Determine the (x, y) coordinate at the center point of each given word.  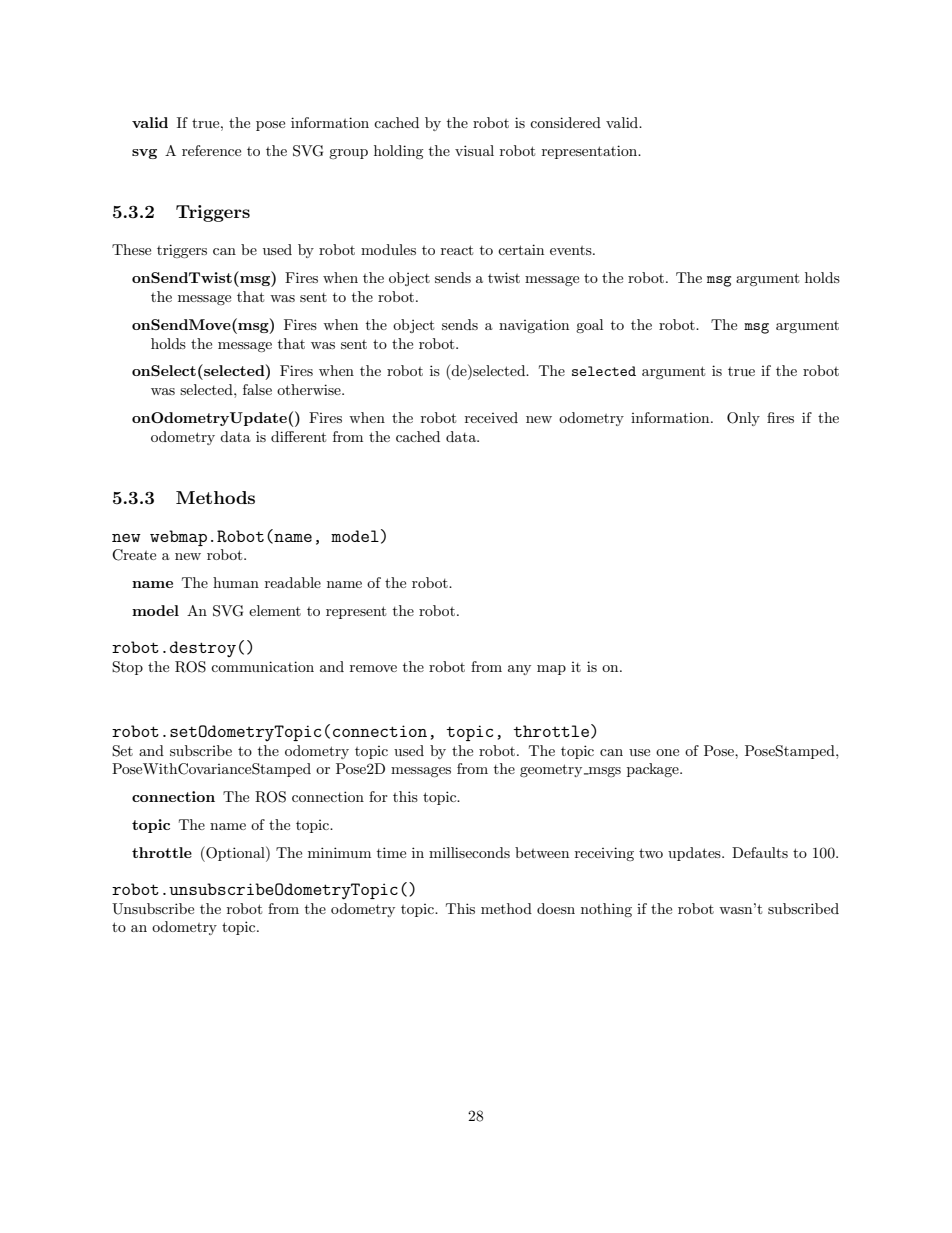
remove (373, 668)
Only (743, 419)
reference (211, 150)
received (491, 417)
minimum (339, 852)
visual (474, 150)
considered (565, 122)
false (257, 389)
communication (262, 666)
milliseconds (469, 852)
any (519, 670)
